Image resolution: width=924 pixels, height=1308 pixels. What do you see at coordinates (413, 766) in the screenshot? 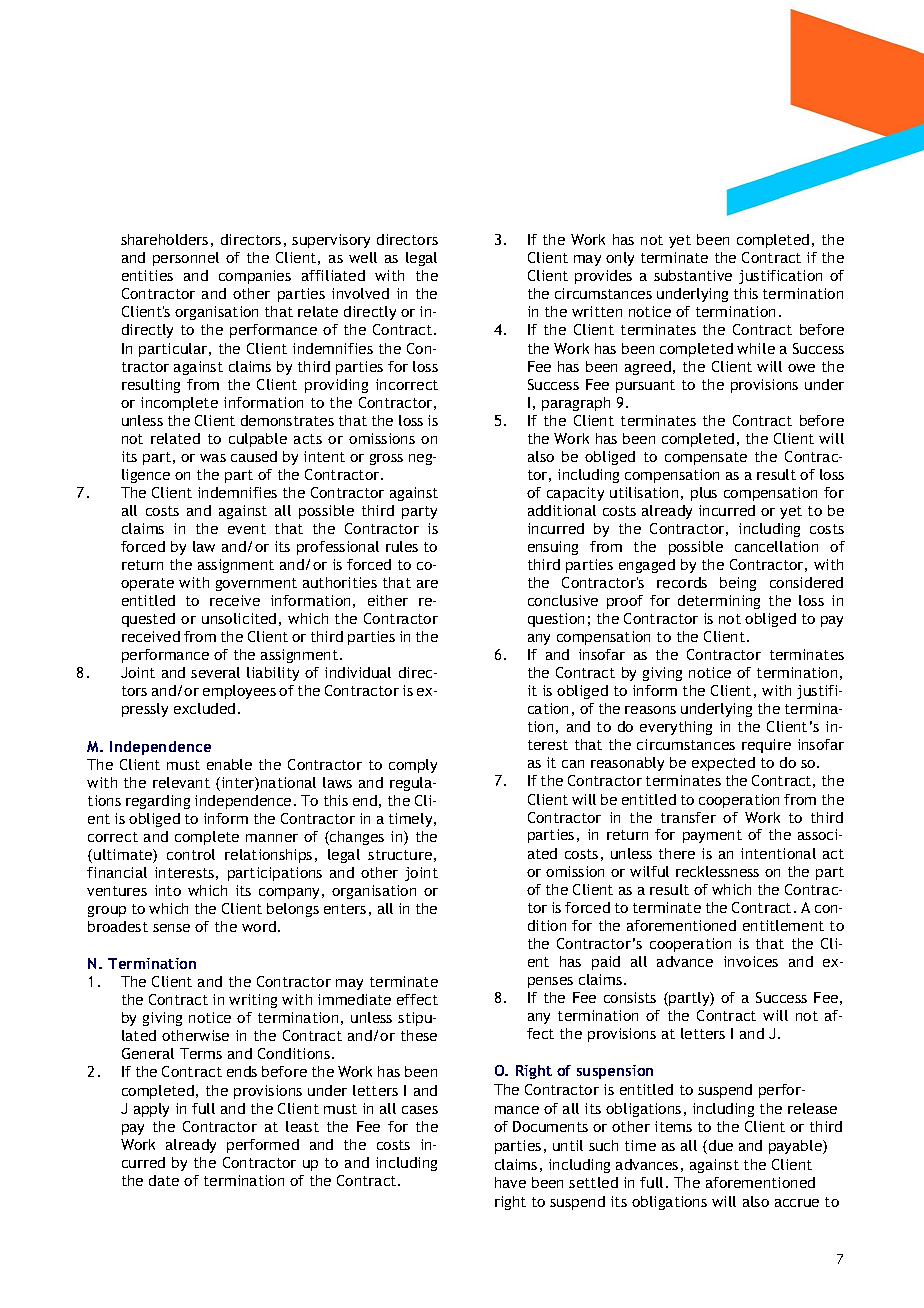
I see `comply` at bounding box center [413, 766].
